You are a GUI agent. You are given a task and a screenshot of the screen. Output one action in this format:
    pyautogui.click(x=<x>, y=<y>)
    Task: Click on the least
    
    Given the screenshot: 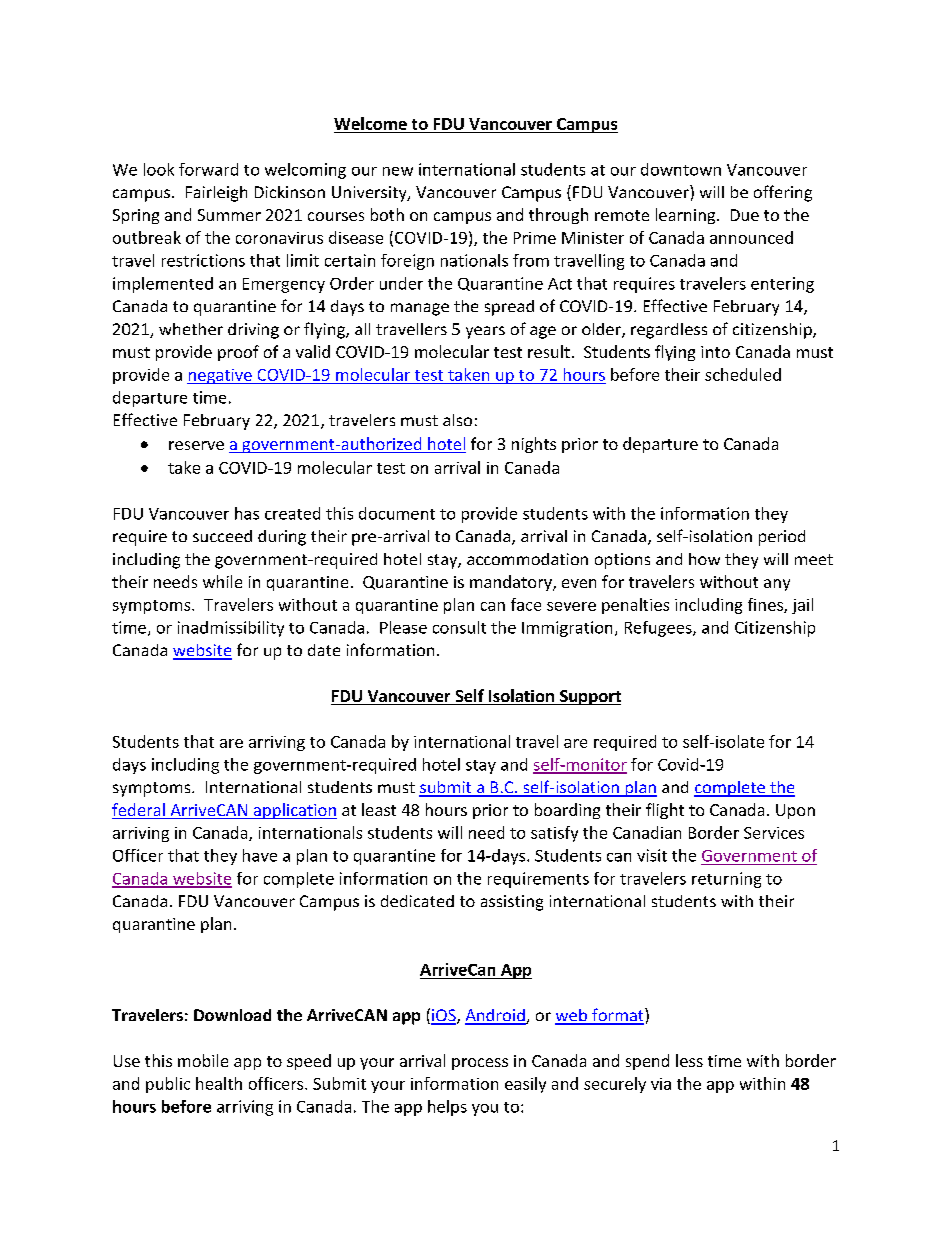 What is the action you would take?
    pyautogui.click(x=379, y=809)
